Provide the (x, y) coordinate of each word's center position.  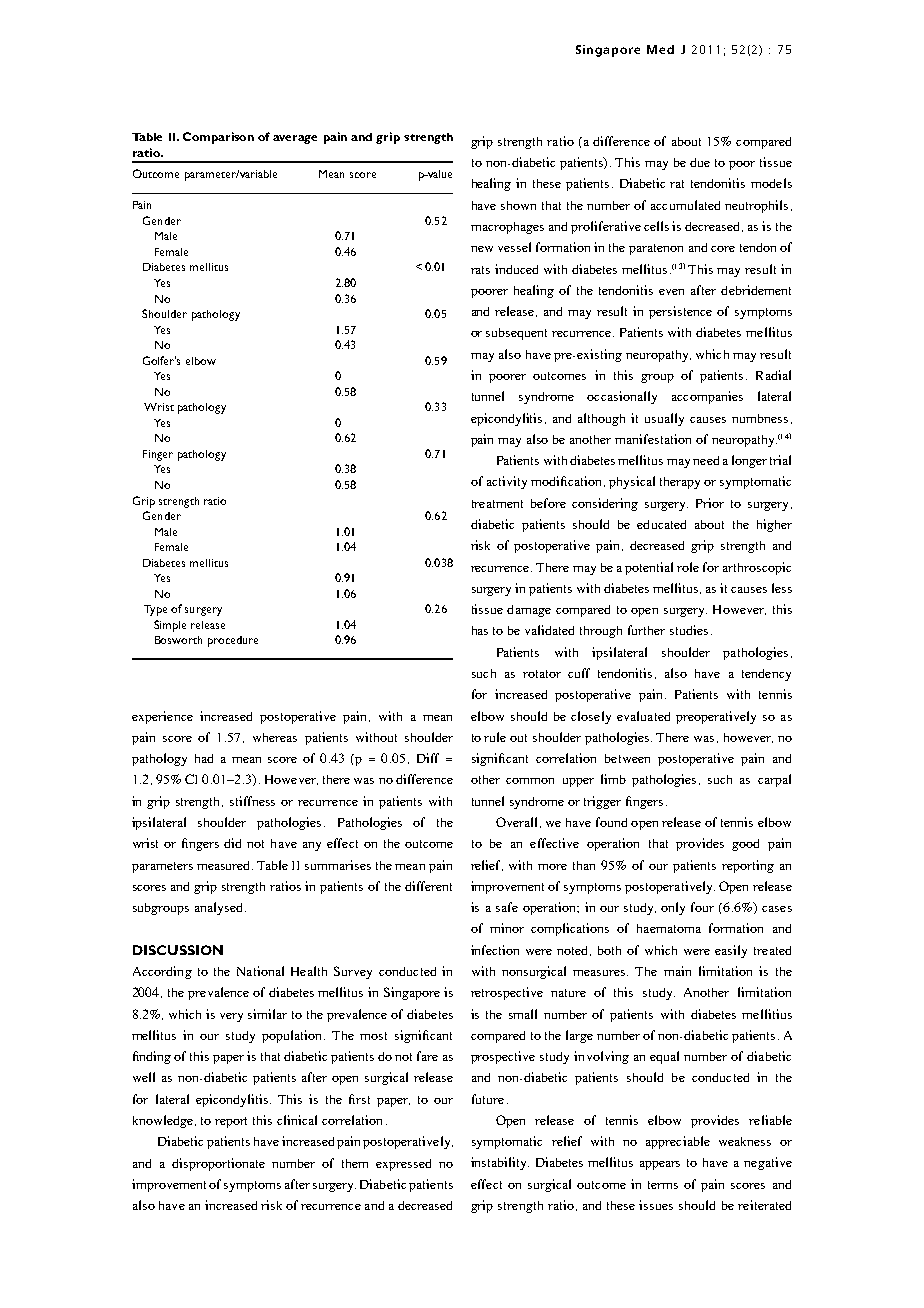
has (480, 630)
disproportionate (218, 1164)
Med (660, 49)
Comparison (218, 138)
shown (518, 205)
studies (689, 630)
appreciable (678, 1142)
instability (500, 1163)
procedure (233, 641)
